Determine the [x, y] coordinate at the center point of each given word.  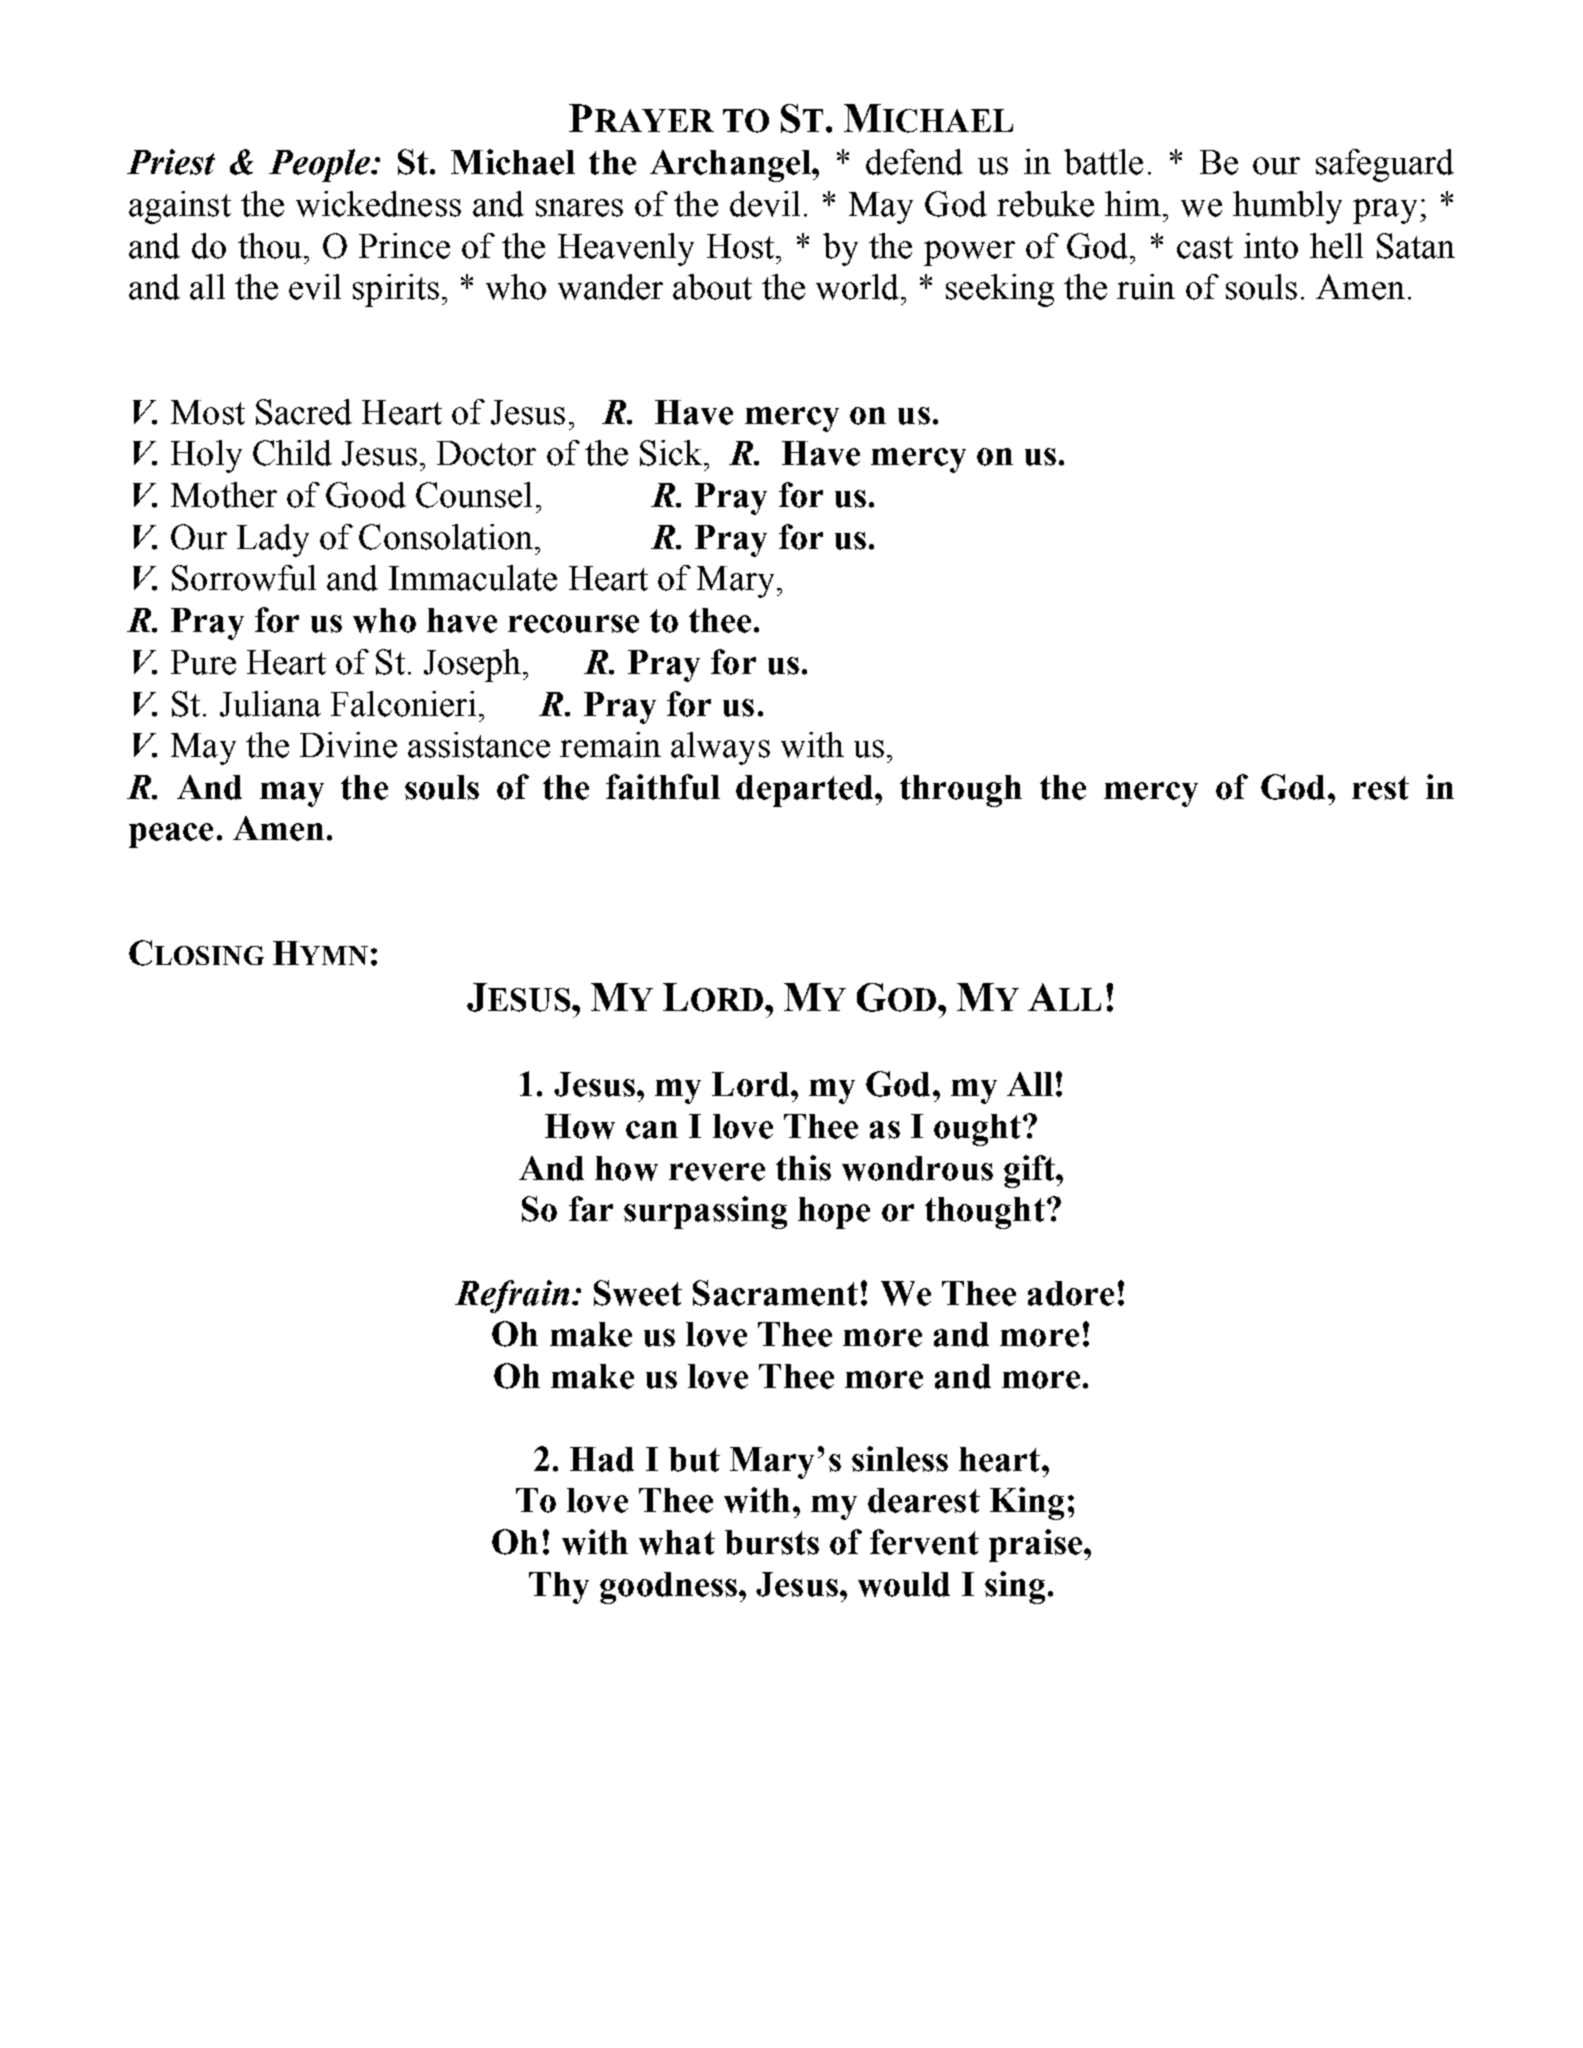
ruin [1146, 287]
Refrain [512, 1296]
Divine [348, 745]
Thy [559, 1588]
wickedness [378, 204]
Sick [672, 453]
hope [834, 1213]
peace [171, 835]
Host [742, 246]
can [652, 1130]
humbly [1287, 207]
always [720, 748]
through [961, 791]
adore [1071, 1293]
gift [1030, 1171]
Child [292, 453]
